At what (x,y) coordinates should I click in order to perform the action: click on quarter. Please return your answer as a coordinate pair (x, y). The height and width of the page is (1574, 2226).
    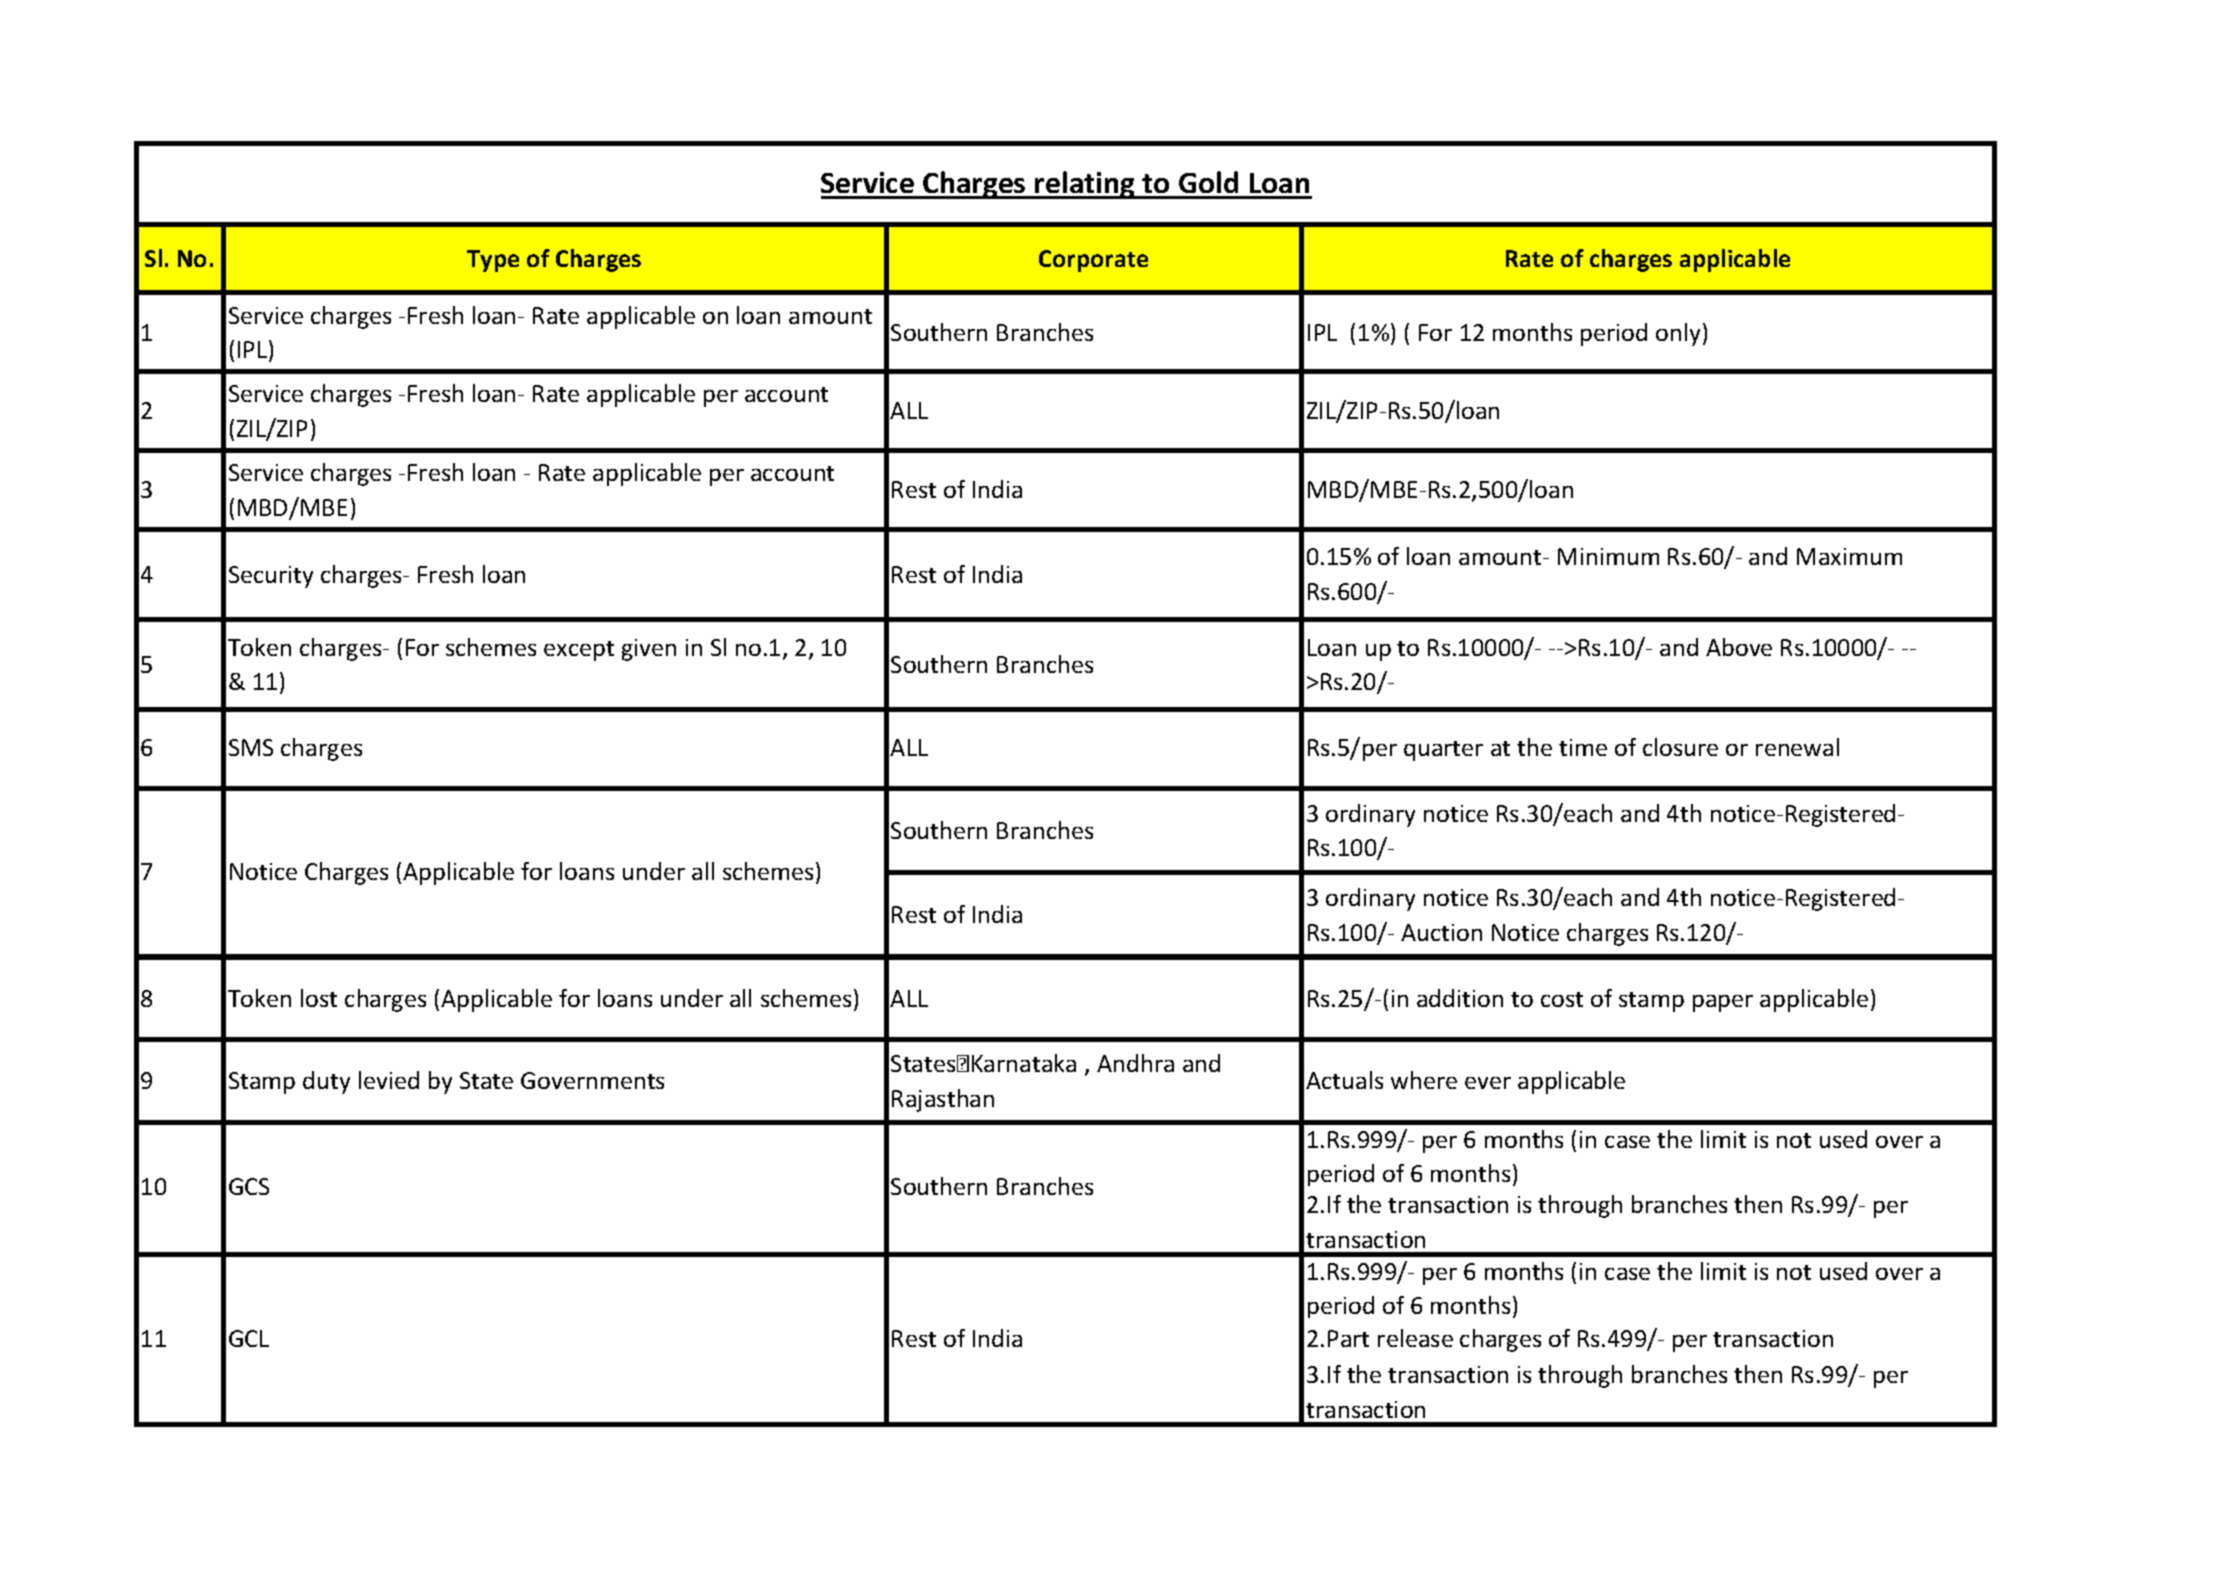
    Looking at the image, I should click on (1443, 751).
